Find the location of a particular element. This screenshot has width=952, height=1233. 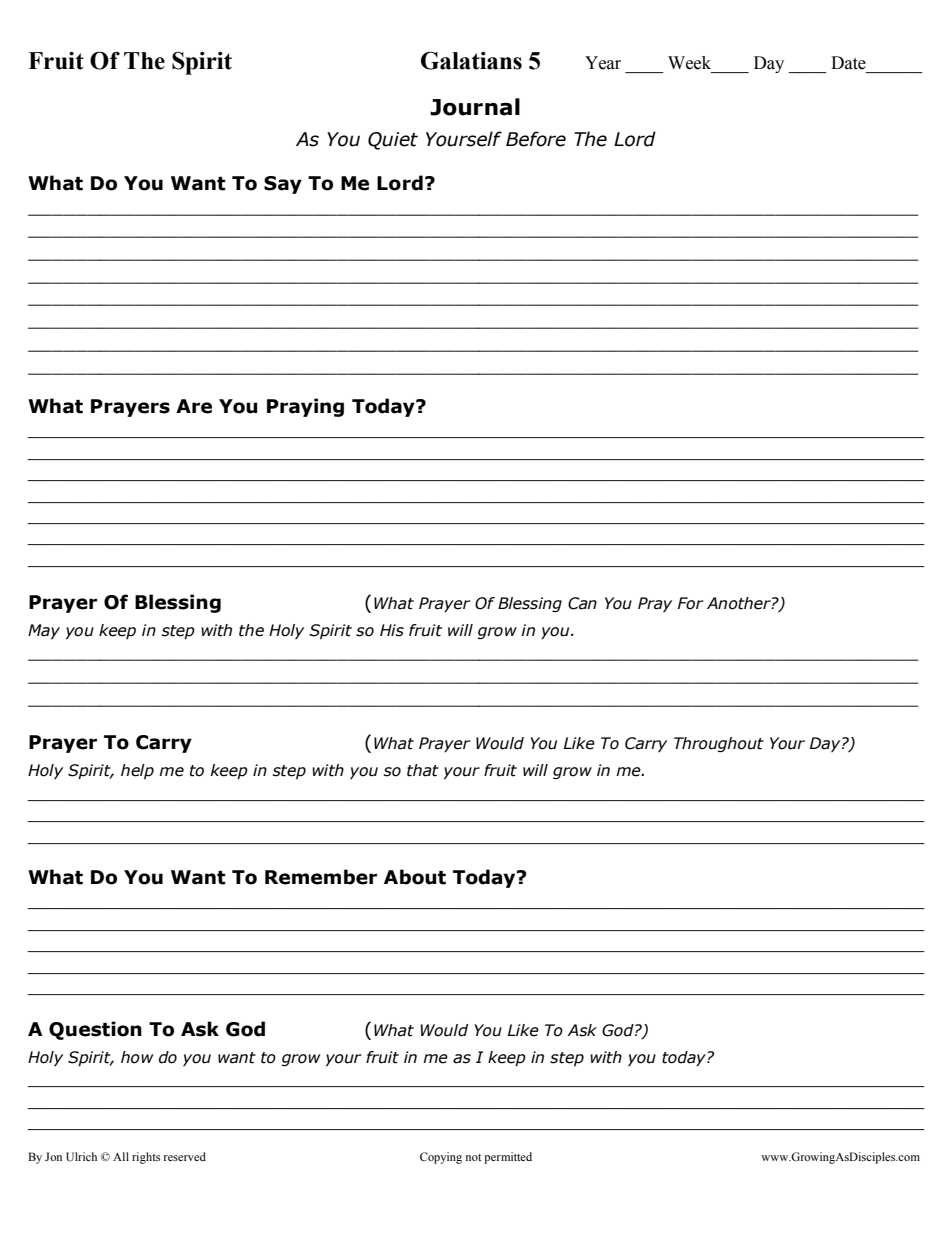

permitted is located at coordinates (508, 1158).
